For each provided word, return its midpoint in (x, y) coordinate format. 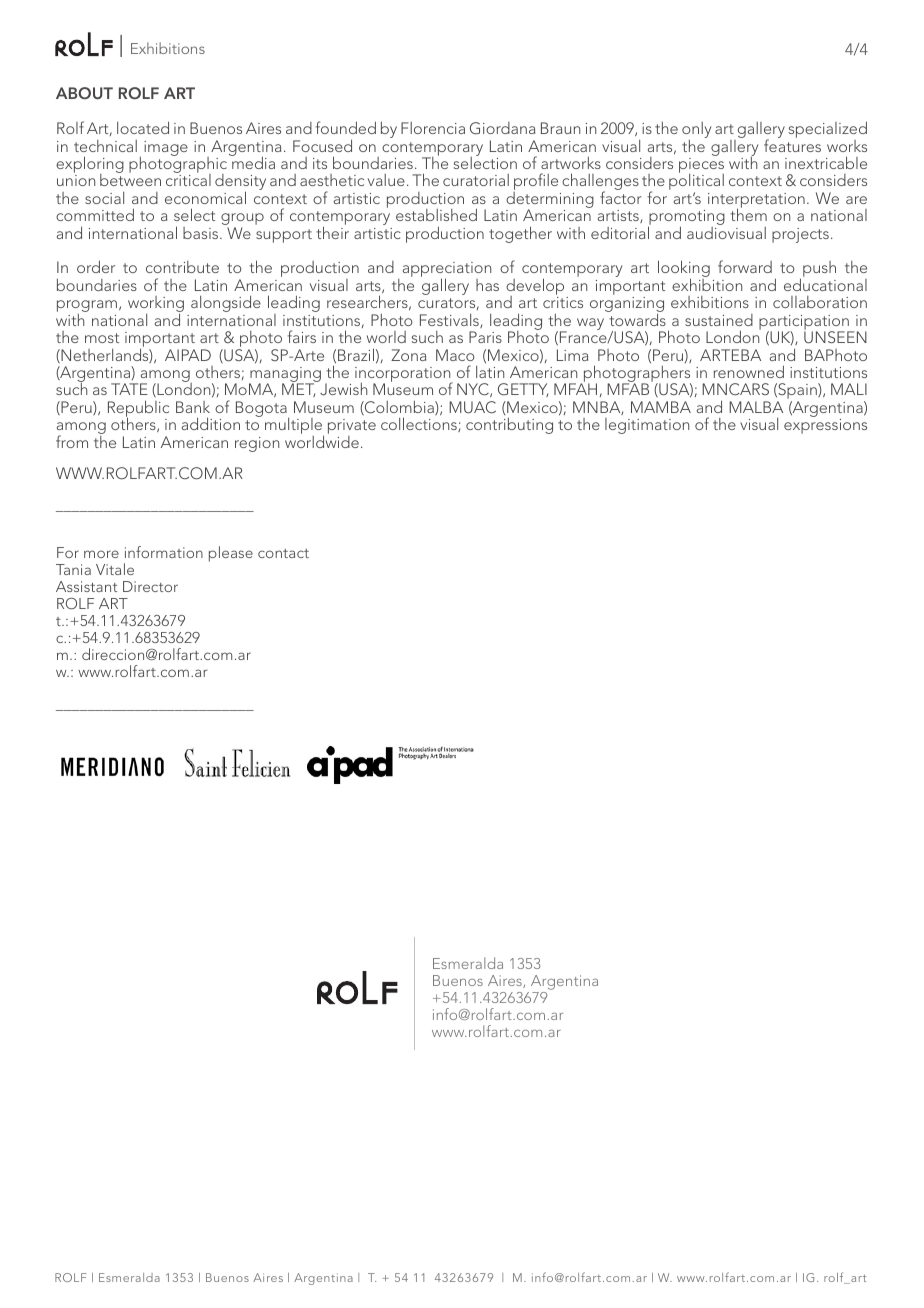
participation (805, 323)
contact (283, 553)
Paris (485, 337)
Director (150, 586)
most (102, 338)
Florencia (433, 128)
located (143, 127)
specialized (828, 131)
